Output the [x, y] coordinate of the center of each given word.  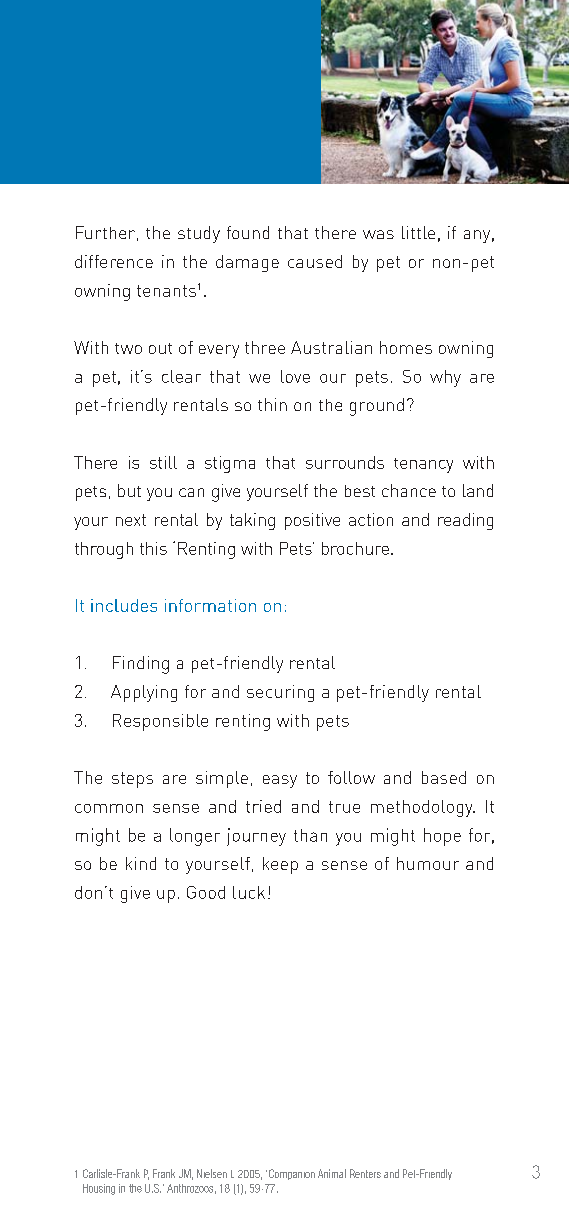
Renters [365, 1173]
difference [114, 261]
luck [249, 892]
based [444, 777]
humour [428, 863]
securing [280, 693]
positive [312, 521]
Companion [290, 1174]
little [418, 232]
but [129, 490]
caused [315, 261]
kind [141, 863]
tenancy [423, 465]
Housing [99, 1189]
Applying [144, 693]
